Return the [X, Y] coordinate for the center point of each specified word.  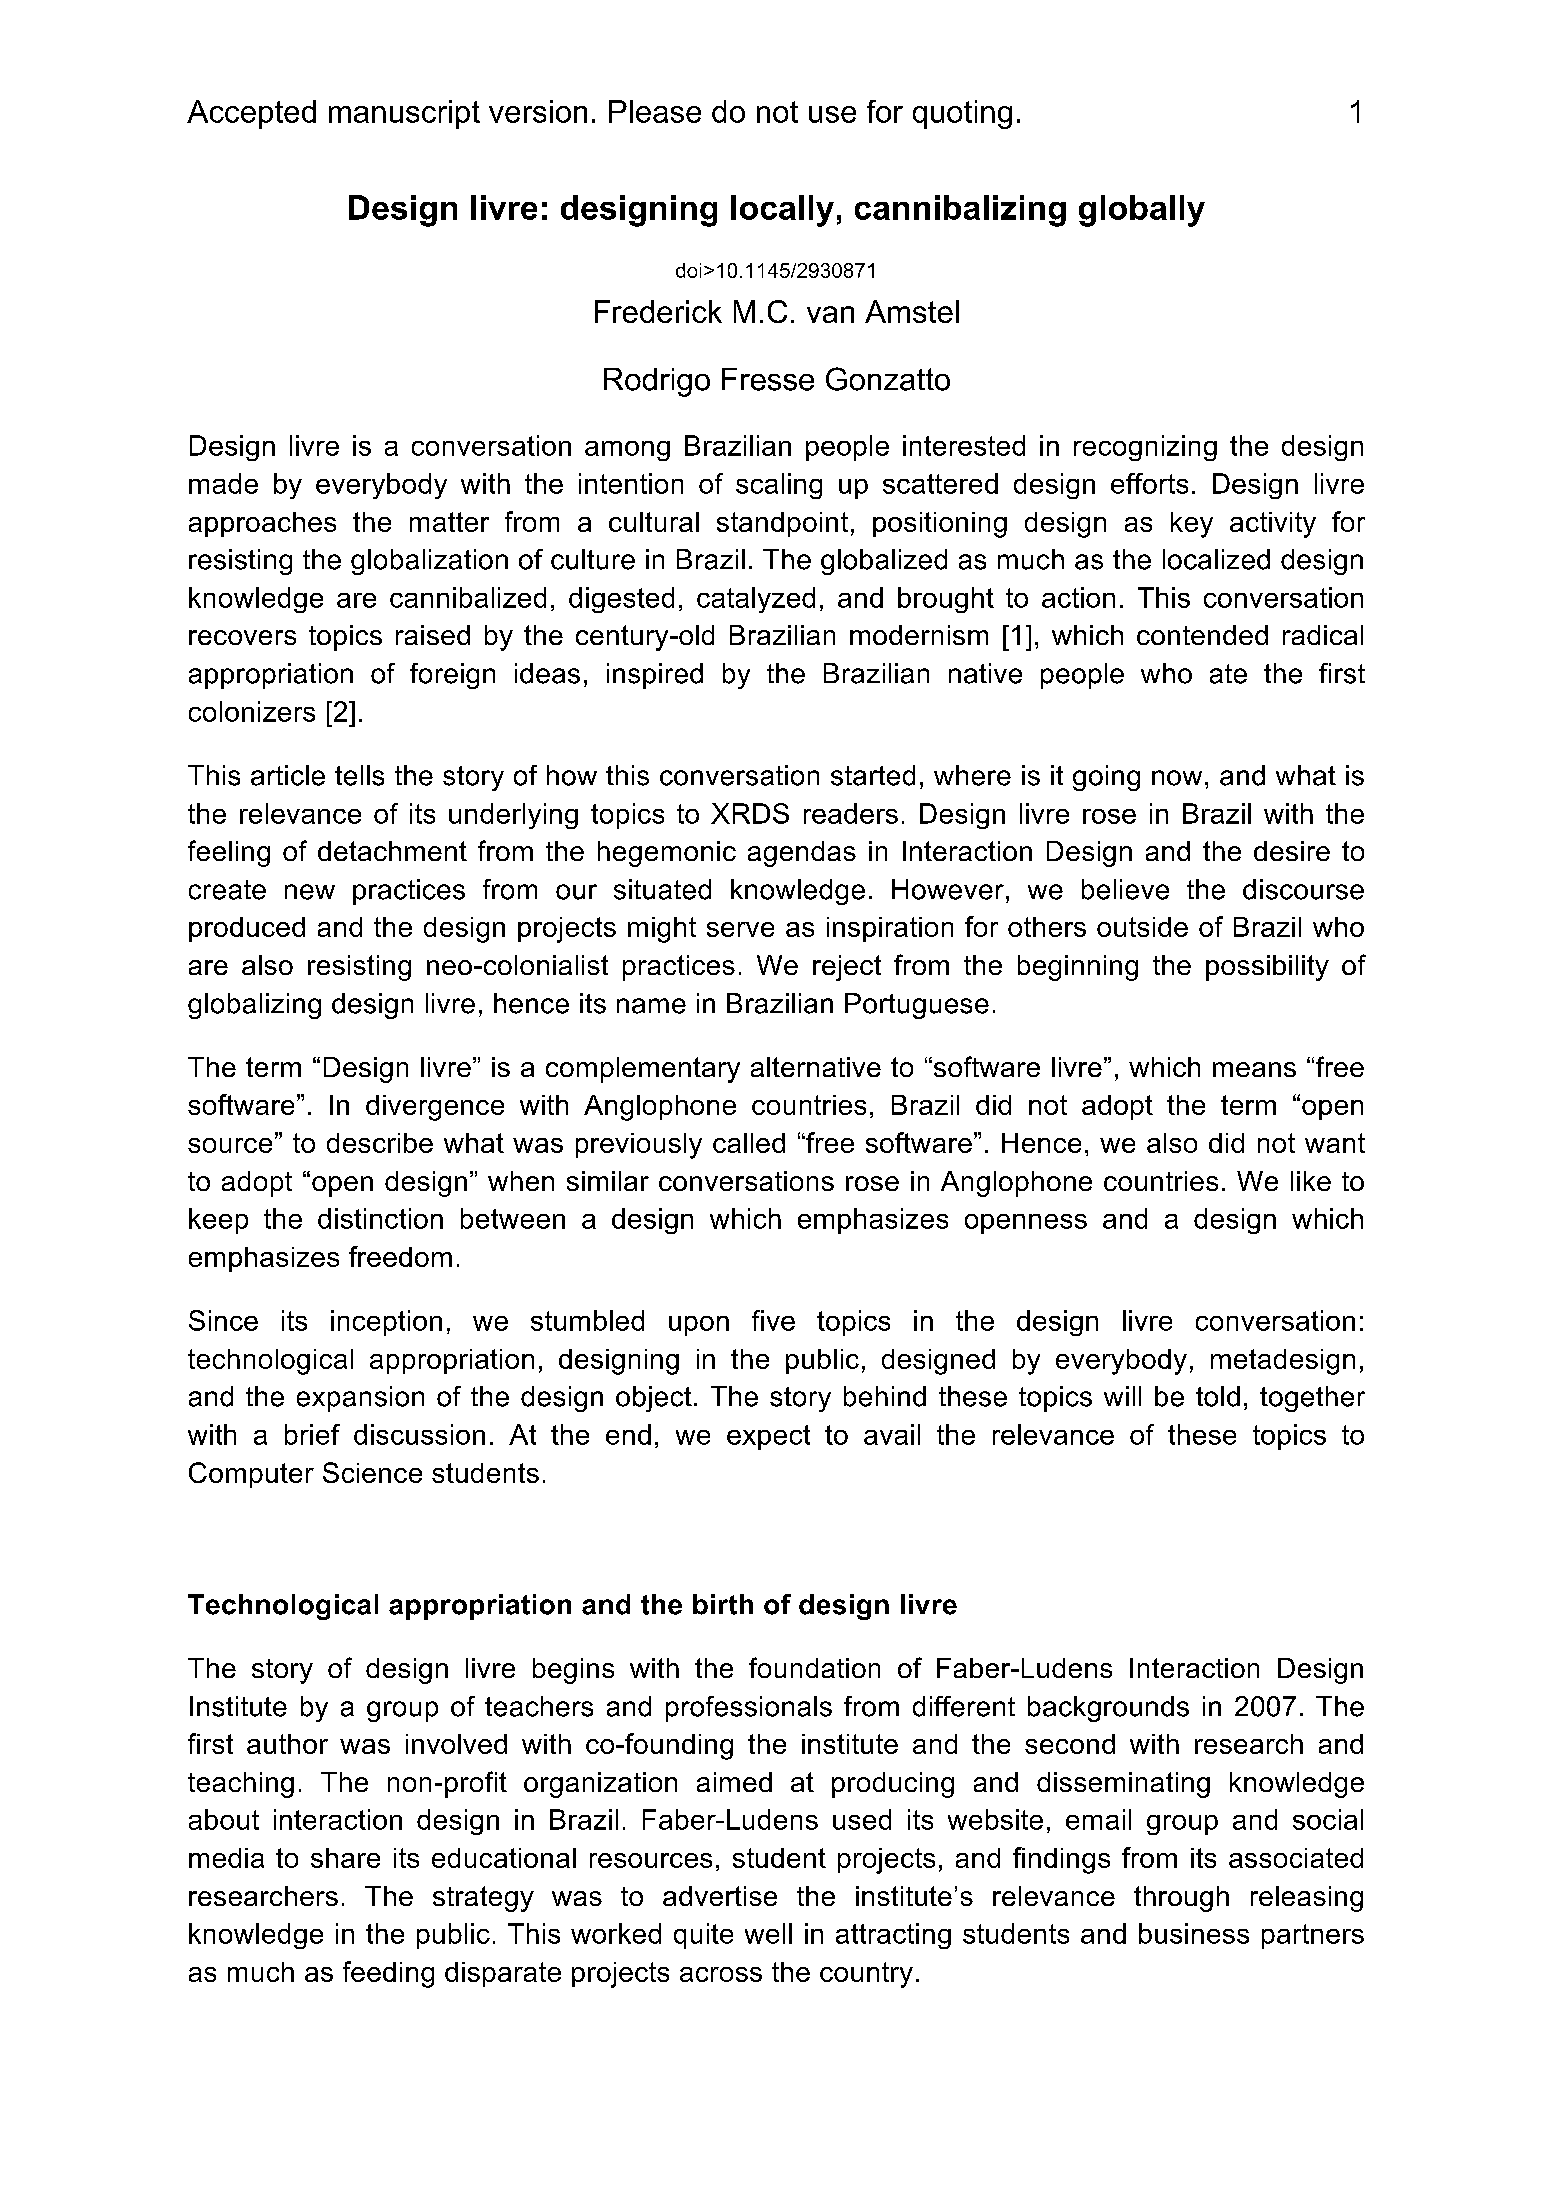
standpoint [782, 524]
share [345, 1858]
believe [1125, 889]
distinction [380, 1218]
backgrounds [1108, 1709]
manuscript [404, 114]
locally [782, 211]
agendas [802, 854]
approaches [262, 524]
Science [372, 1472]
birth [723, 1604]
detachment [392, 851]
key [1192, 525]
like [1311, 1181]
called [749, 1143]
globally [1142, 211]
